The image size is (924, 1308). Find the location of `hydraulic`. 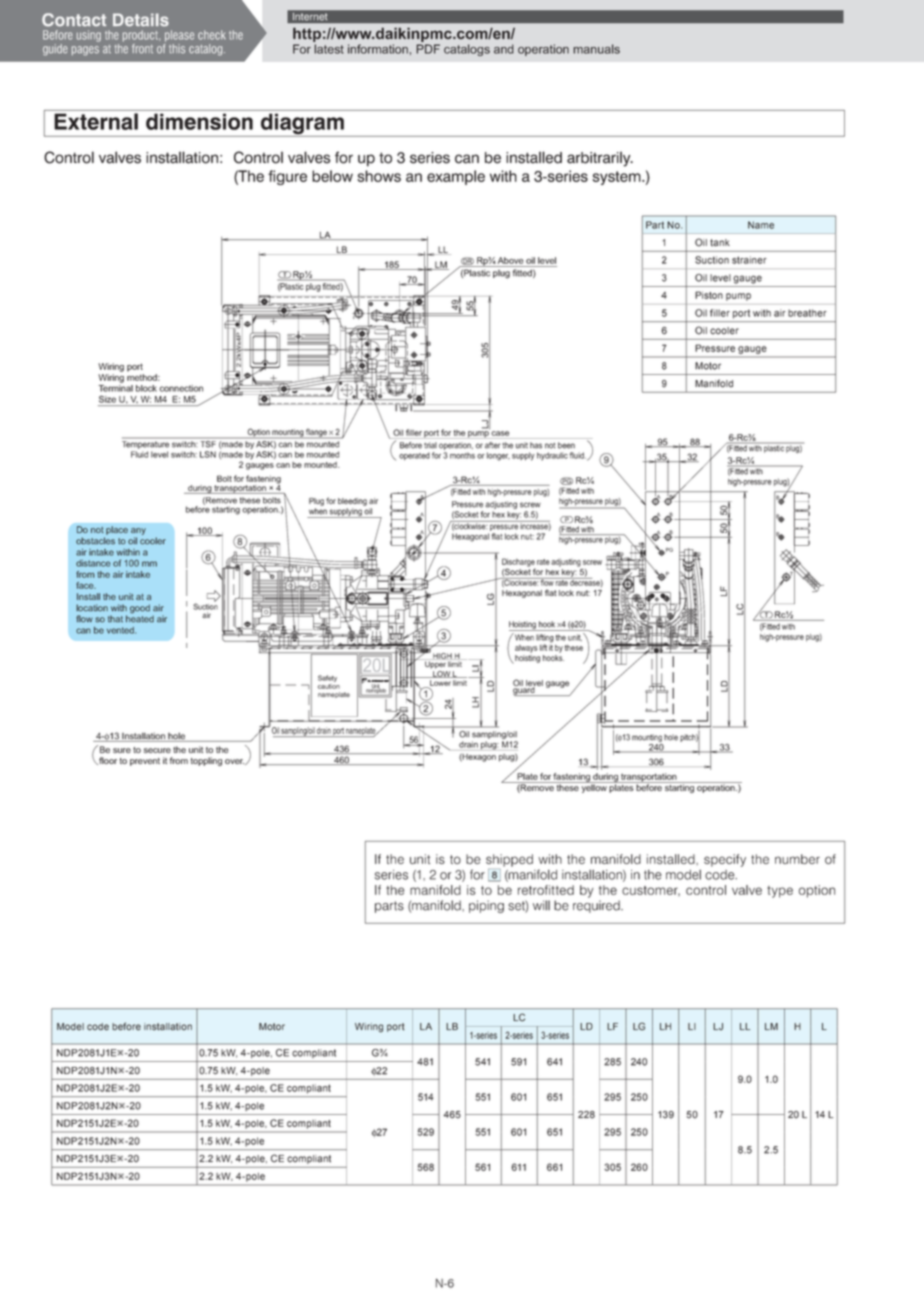

hydraulic is located at coordinates (552, 456).
